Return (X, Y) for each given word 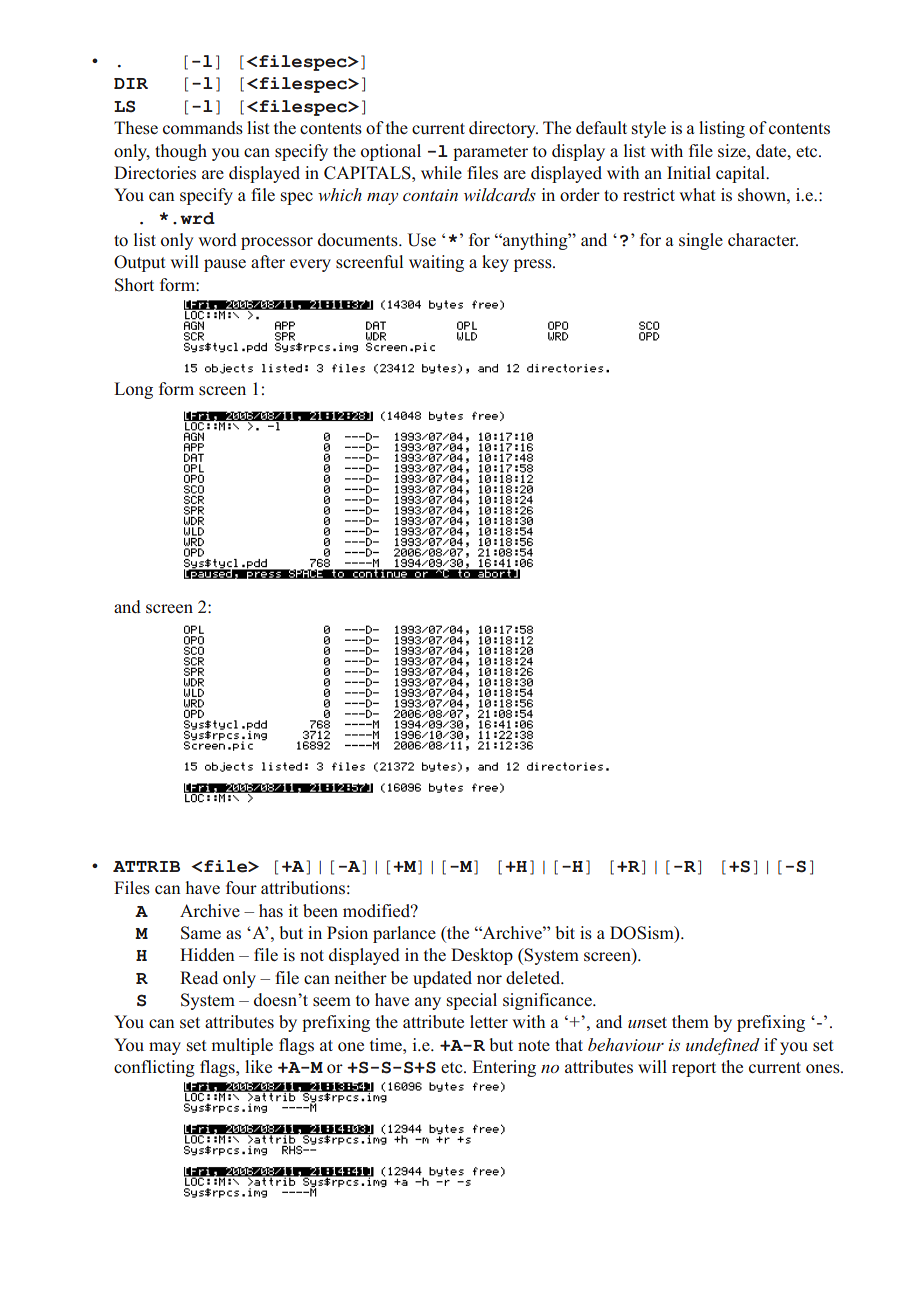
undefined (723, 1046)
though (181, 152)
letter (489, 1021)
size (733, 150)
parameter (490, 153)
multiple (242, 1046)
